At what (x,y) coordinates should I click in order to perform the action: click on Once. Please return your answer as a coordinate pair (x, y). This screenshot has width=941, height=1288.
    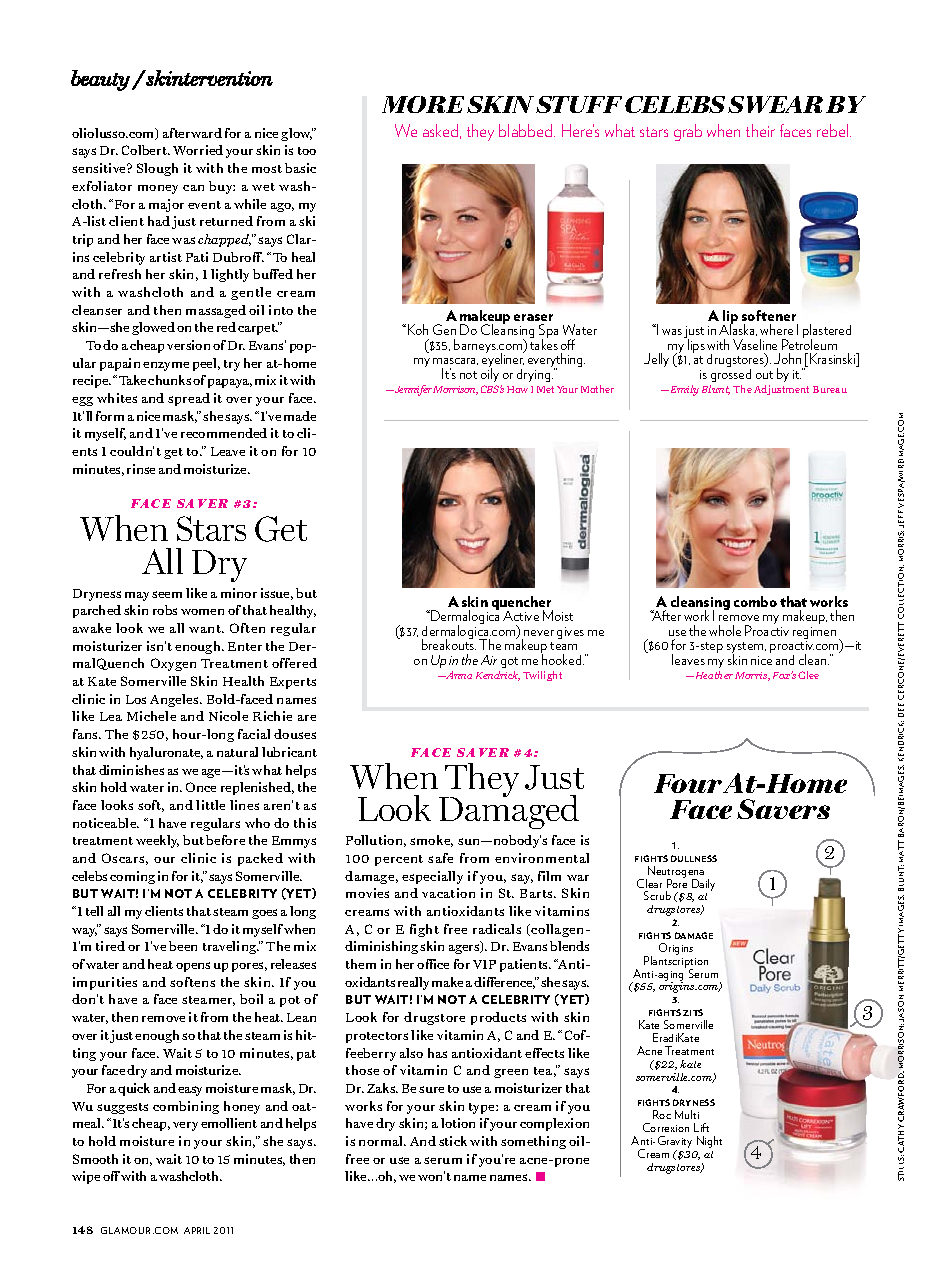
    Looking at the image, I should click on (201, 787).
